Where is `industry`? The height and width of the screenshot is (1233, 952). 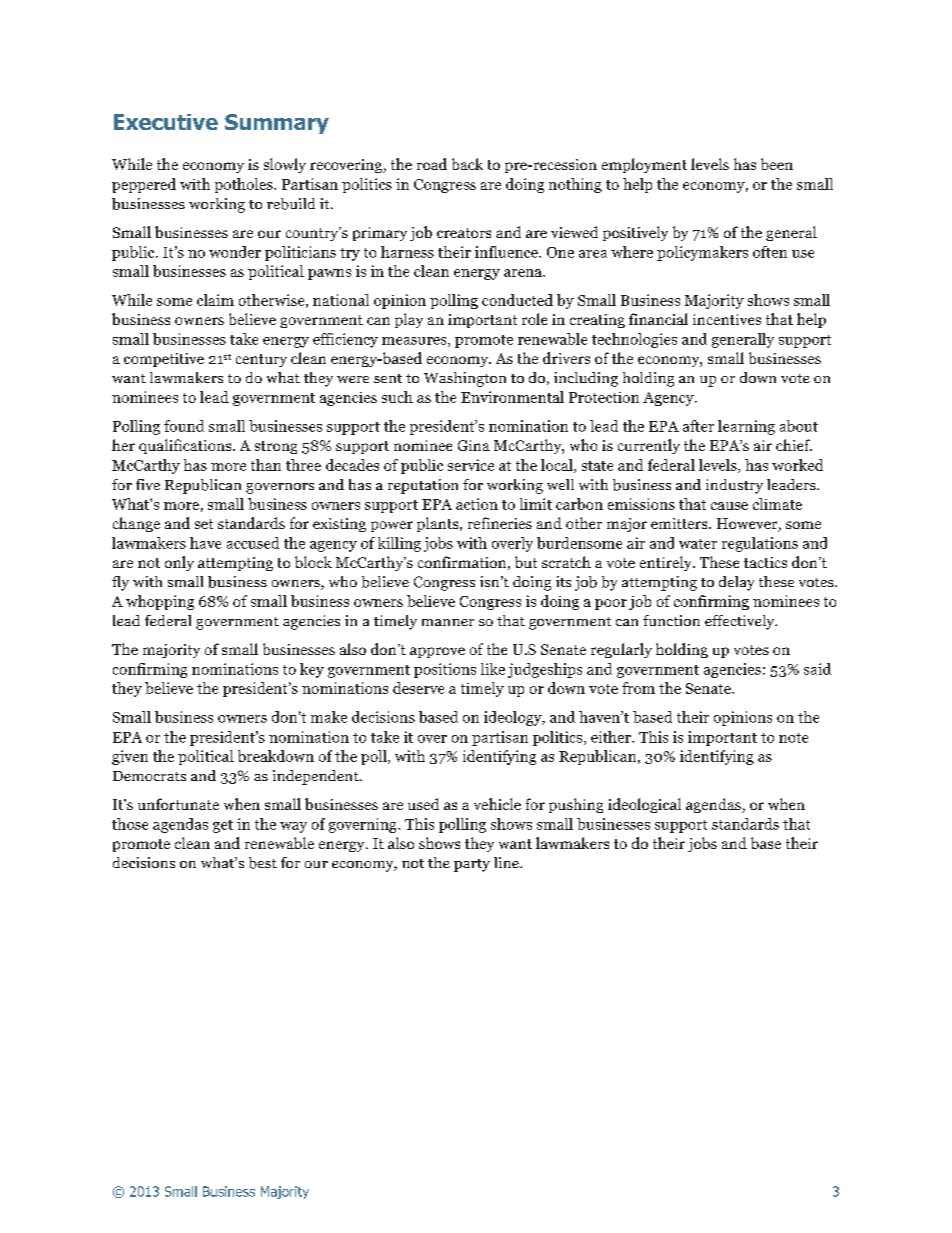
industry is located at coordinates (734, 486).
